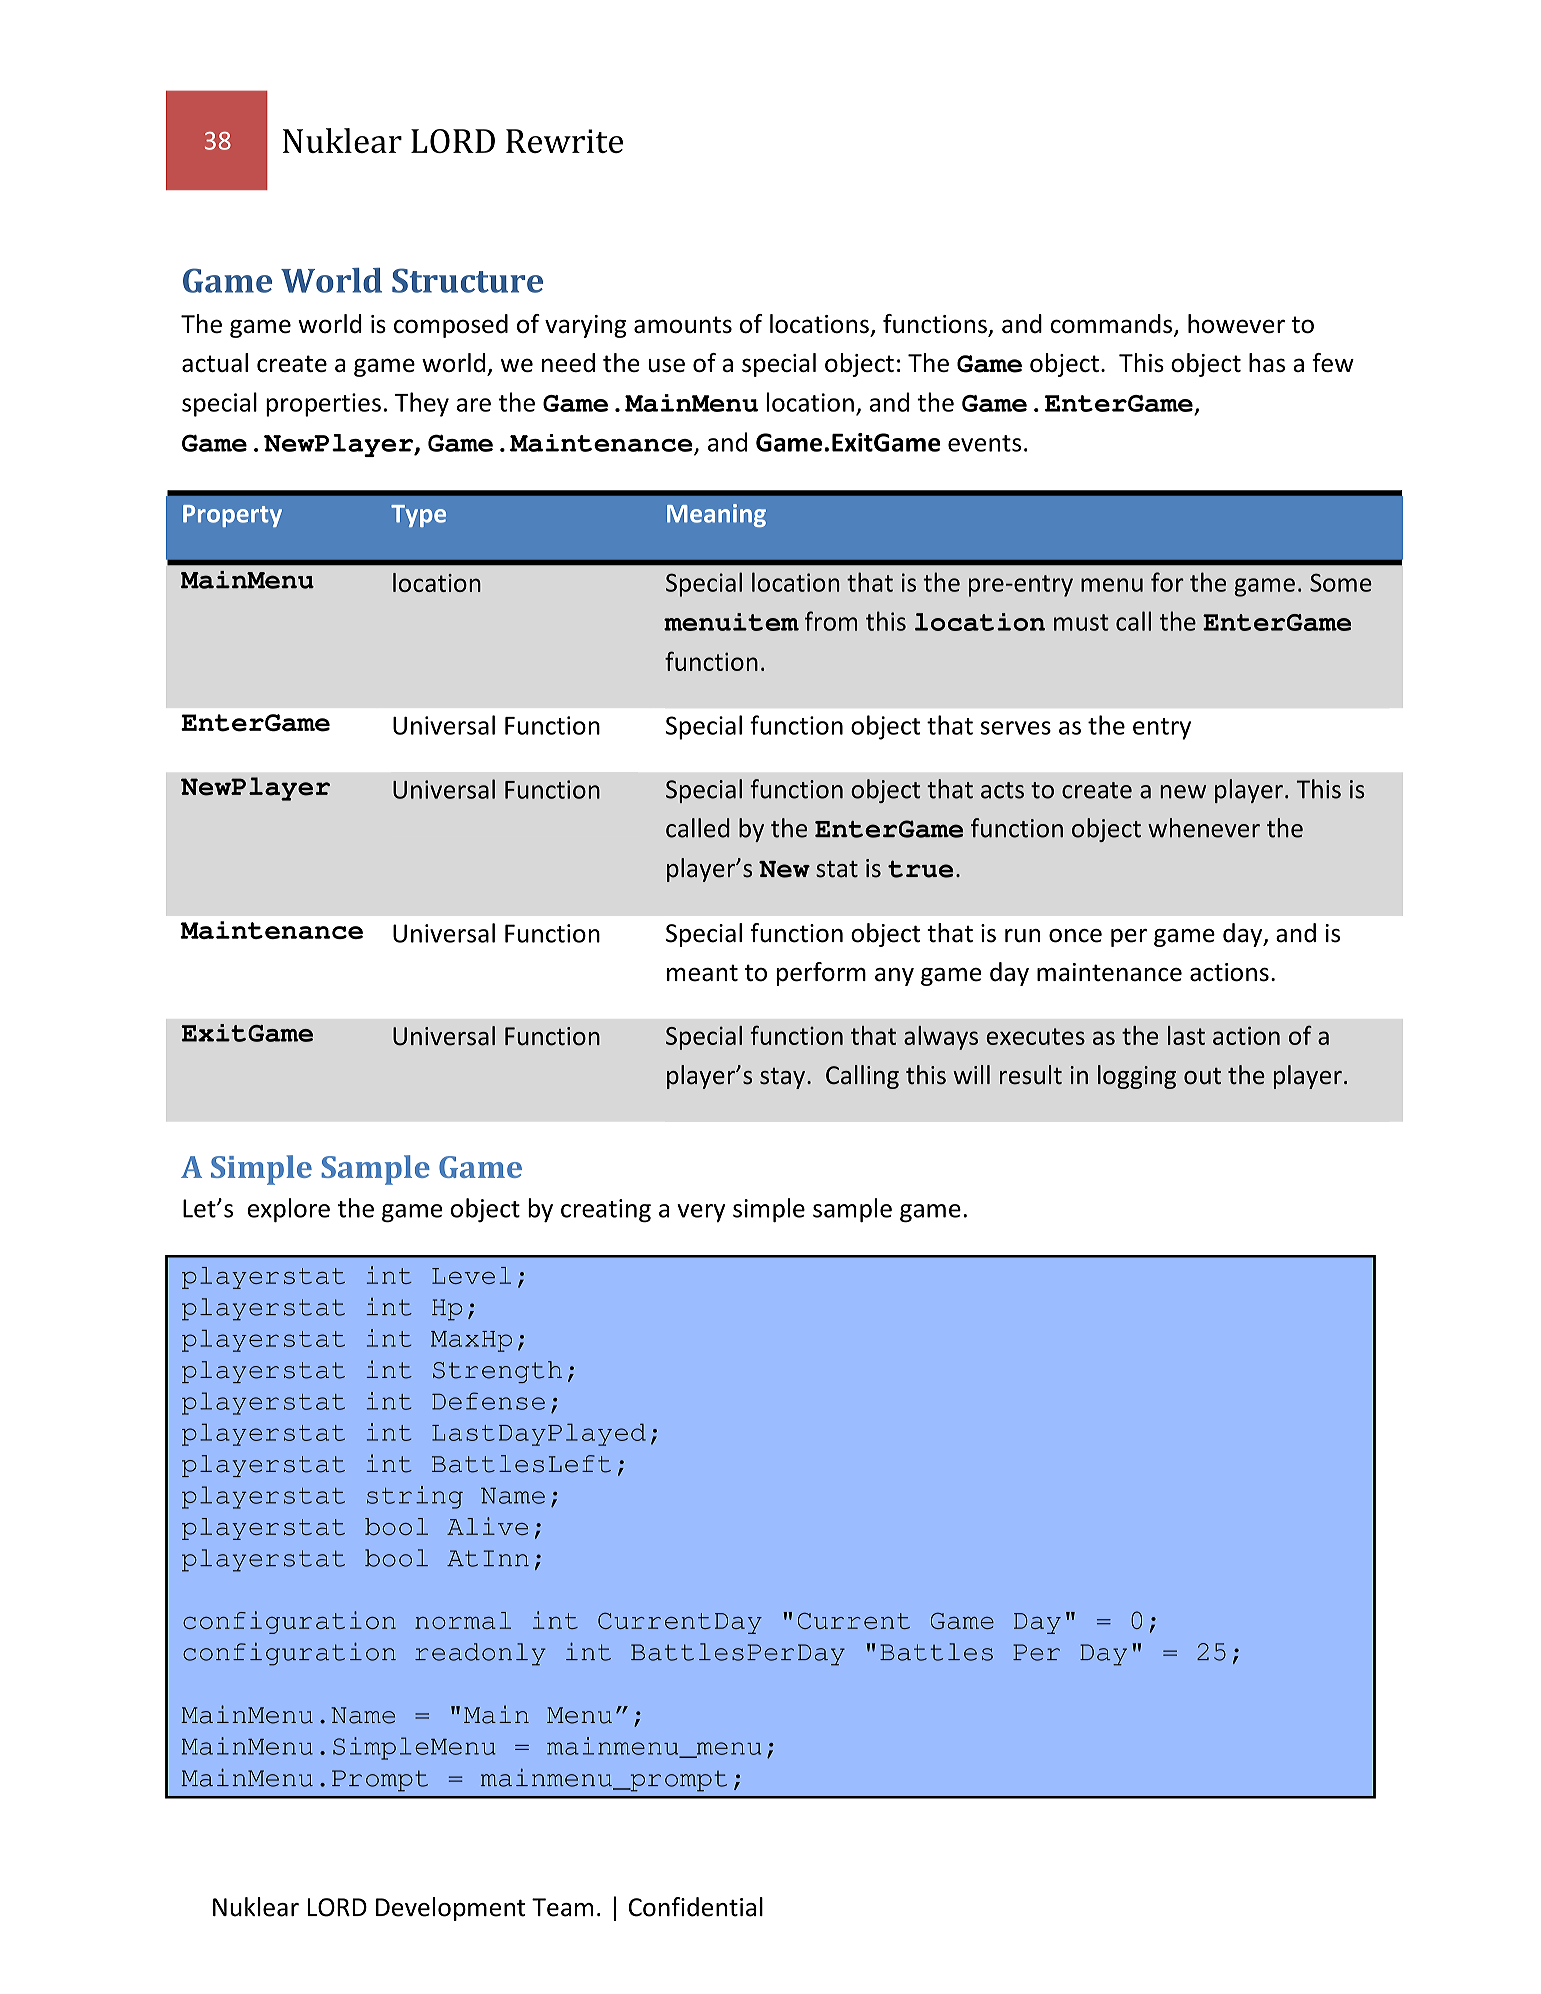  What do you see at coordinates (415, 1497) in the screenshot?
I see `string` at bounding box center [415, 1497].
